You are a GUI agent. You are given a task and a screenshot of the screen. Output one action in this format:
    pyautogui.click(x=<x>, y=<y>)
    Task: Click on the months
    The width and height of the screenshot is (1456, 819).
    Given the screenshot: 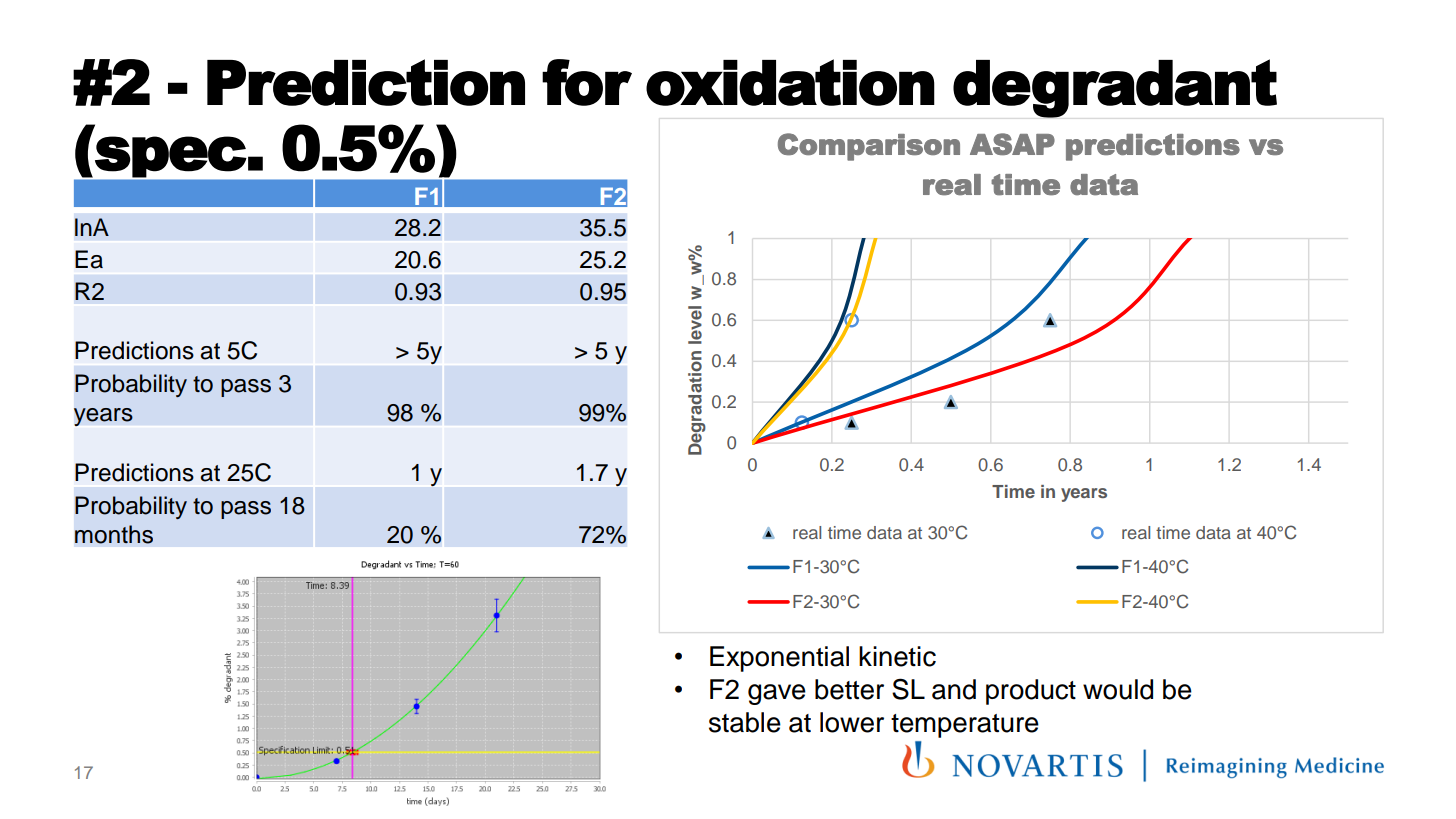 What is the action you would take?
    pyautogui.click(x=114, y=534)
